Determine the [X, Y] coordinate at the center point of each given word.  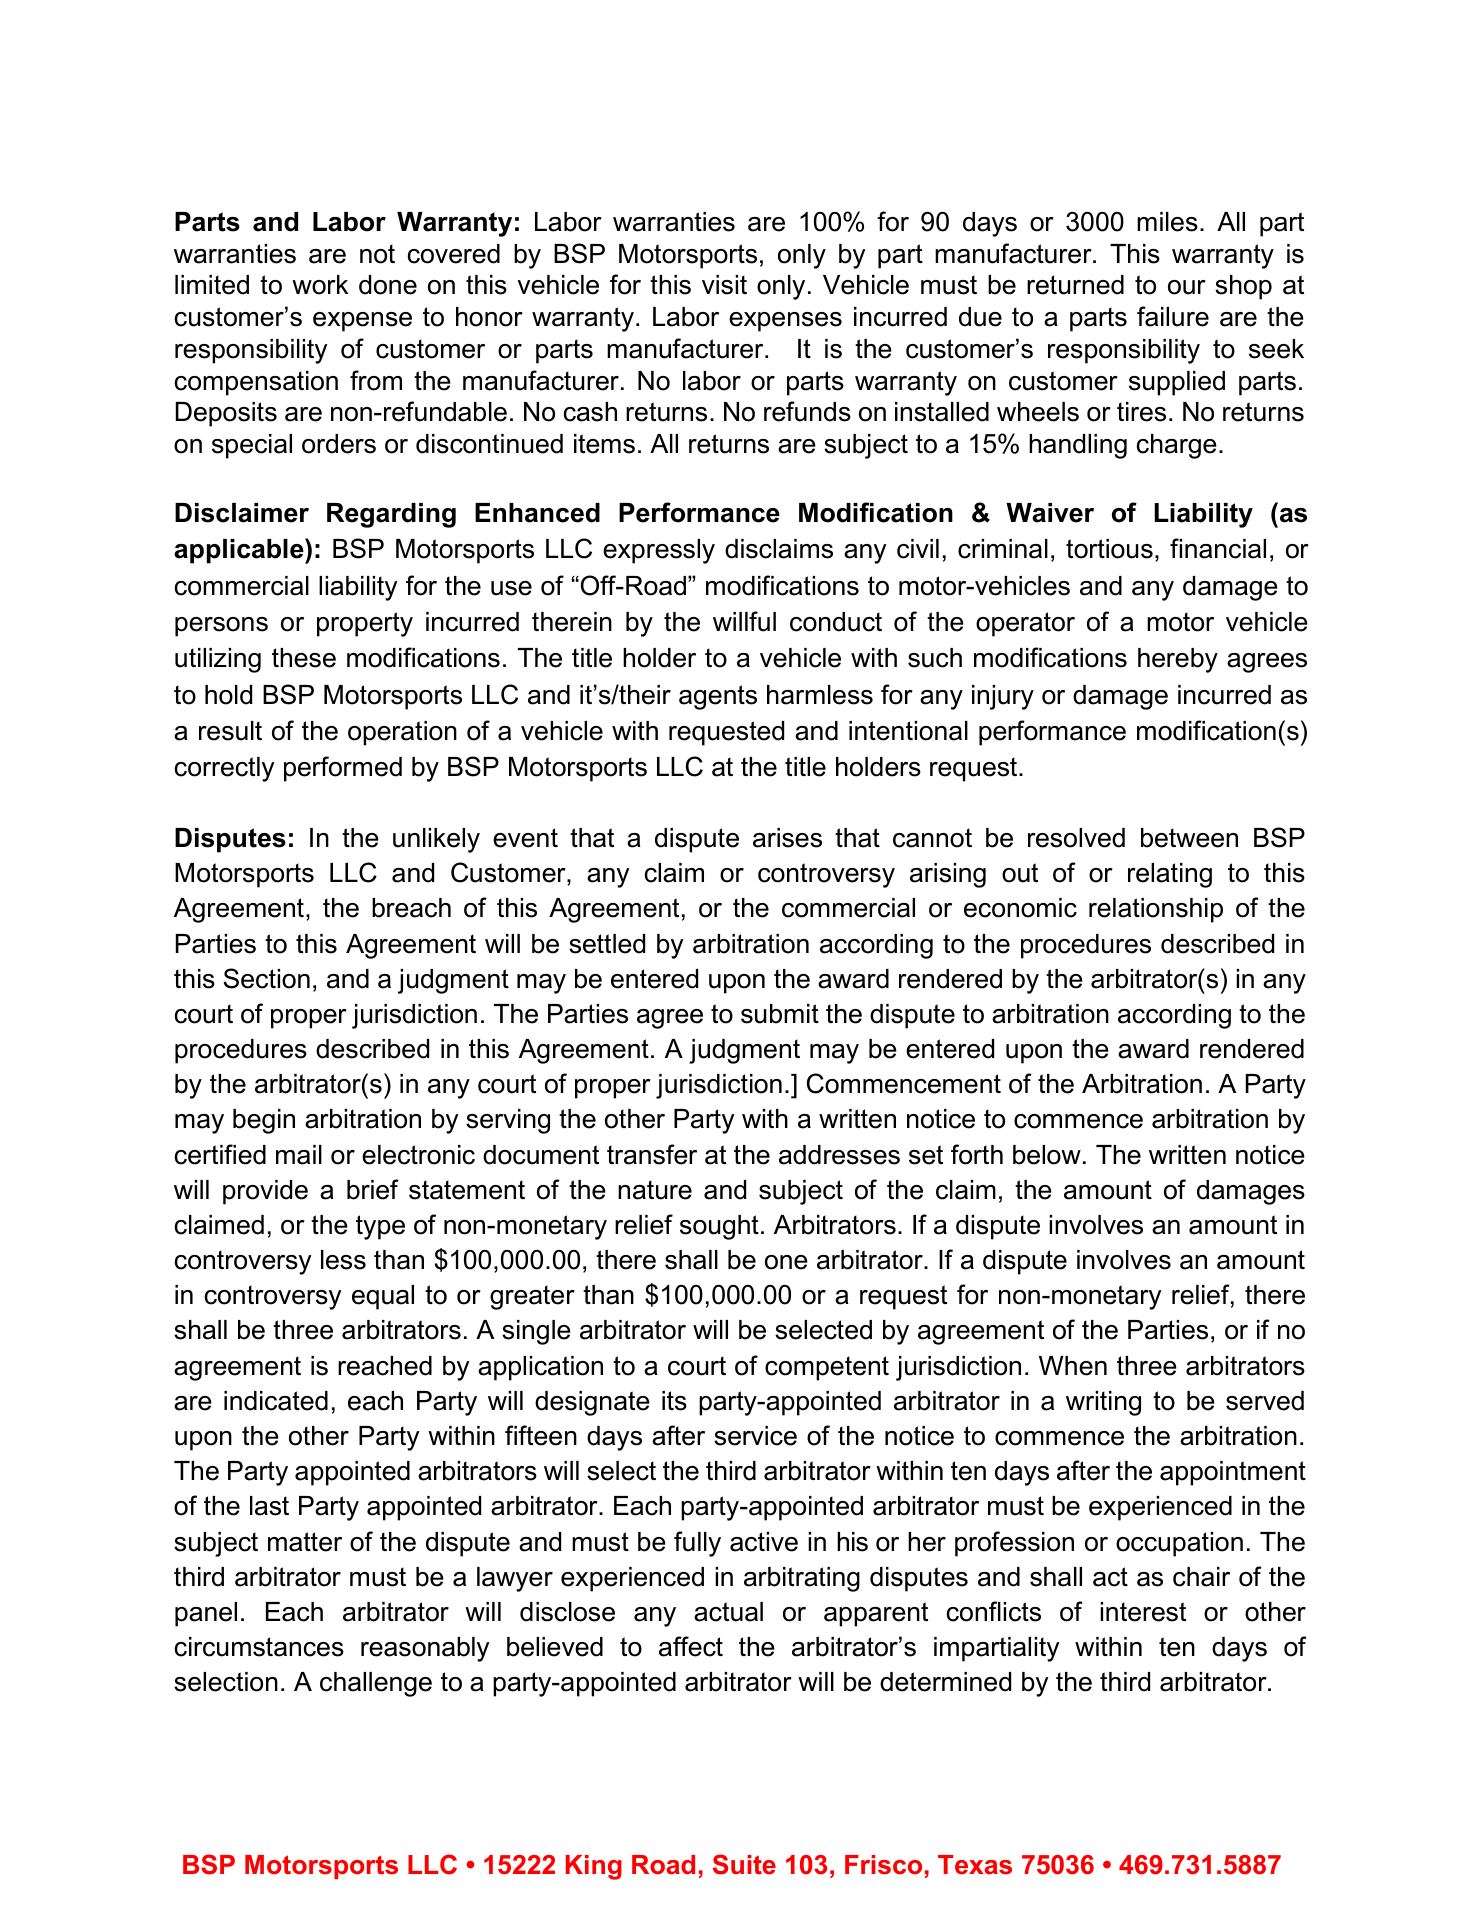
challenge [376, 1684]
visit [724, 285]
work [320, 285]
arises [787, 838]
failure [1173, 316]
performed [343, 769]
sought [719, 1227]
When [1073, 1366]
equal [383, 1297]
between [1189, 838]
